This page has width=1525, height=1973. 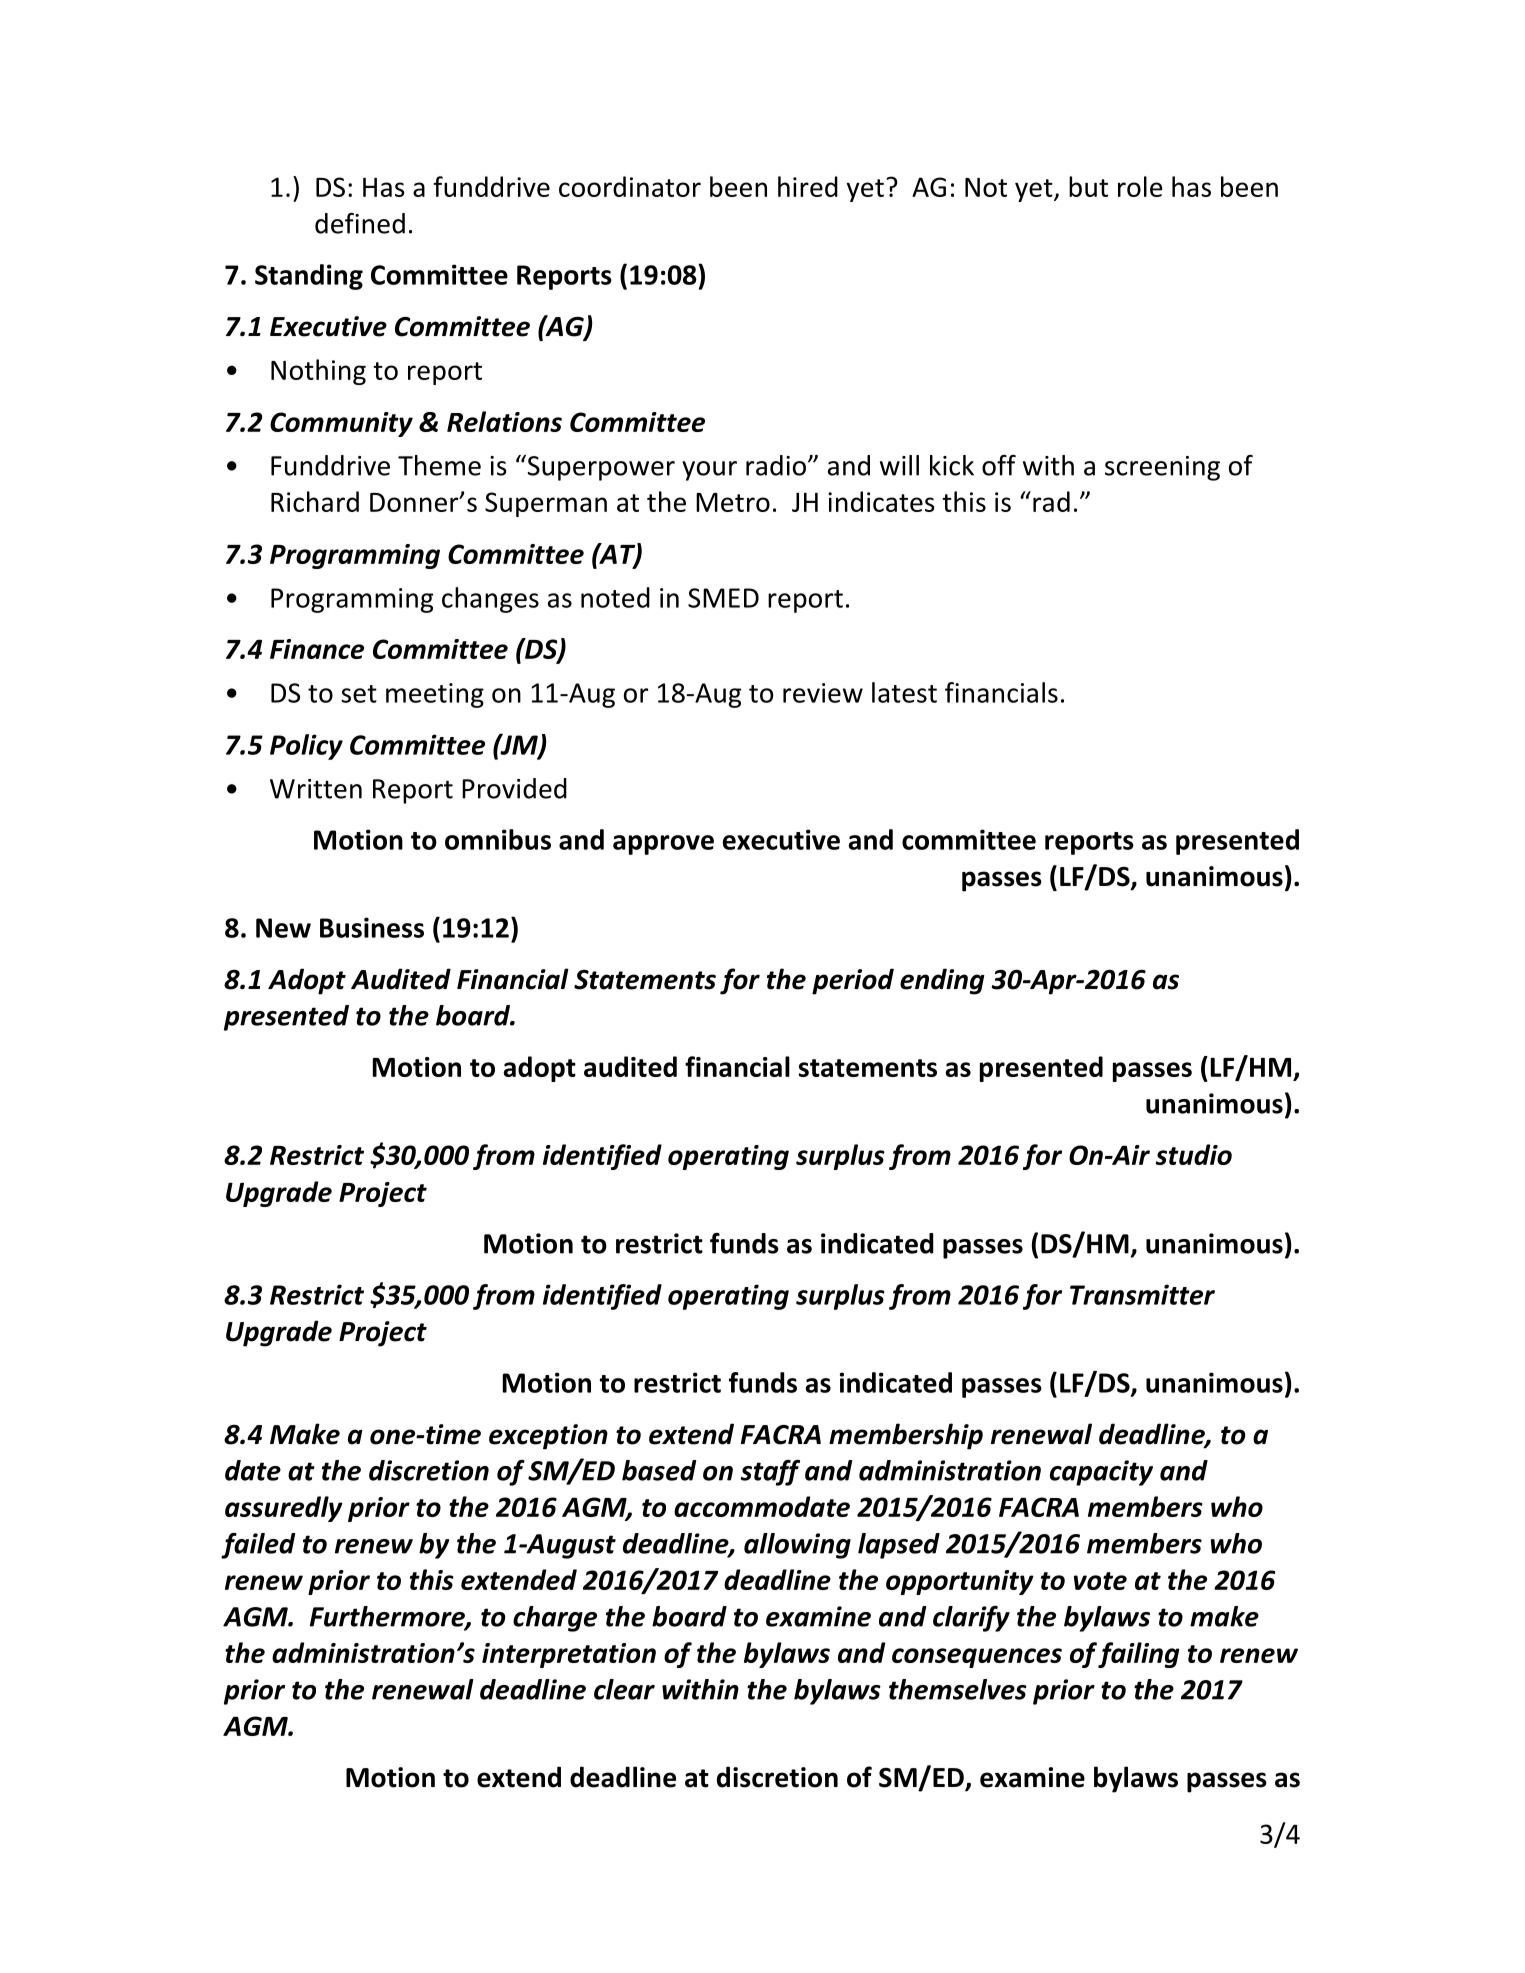 I want to click on but, so click(x=1088, y=186).
